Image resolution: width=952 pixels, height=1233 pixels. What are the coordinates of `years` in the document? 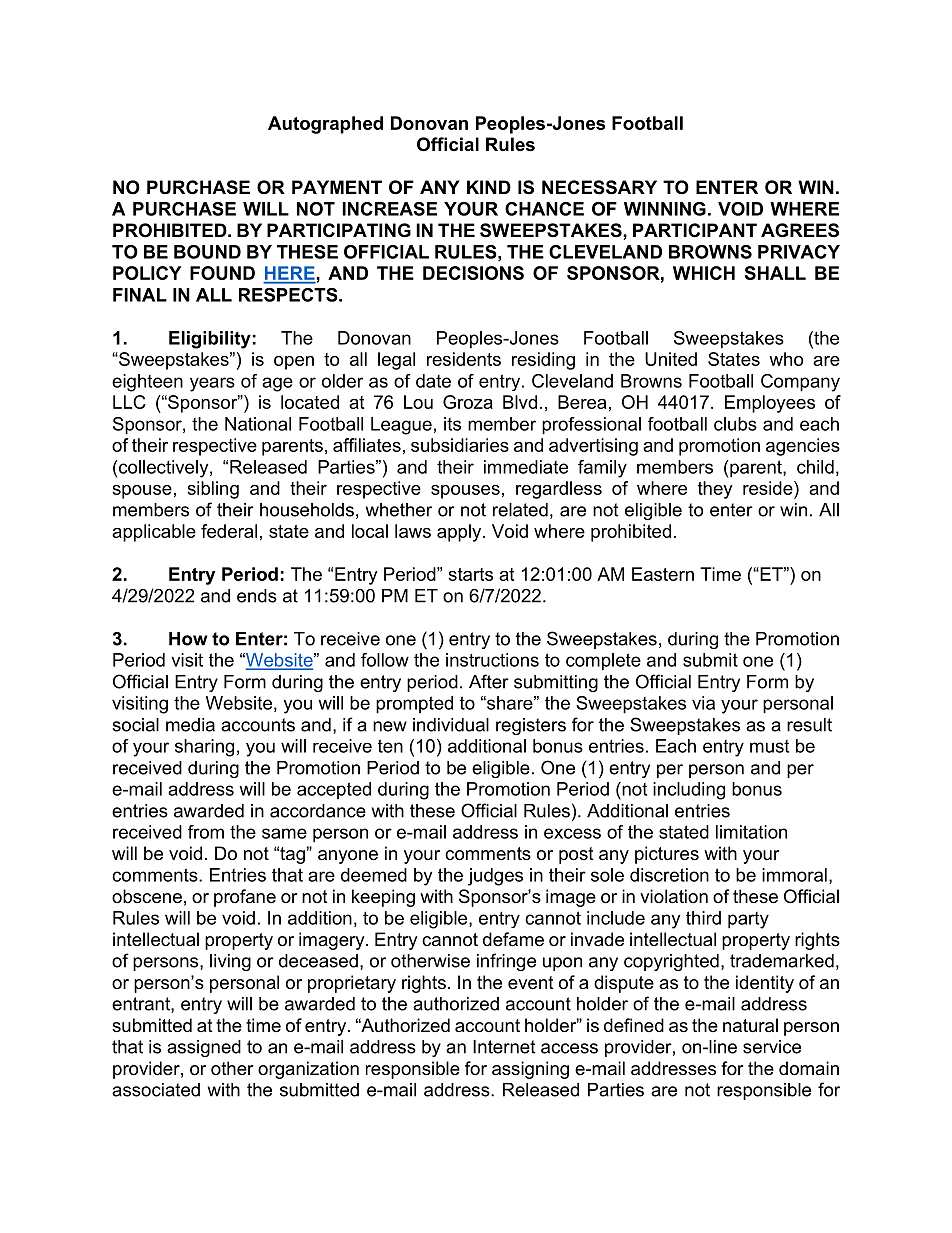 It's located at (212, 384).
